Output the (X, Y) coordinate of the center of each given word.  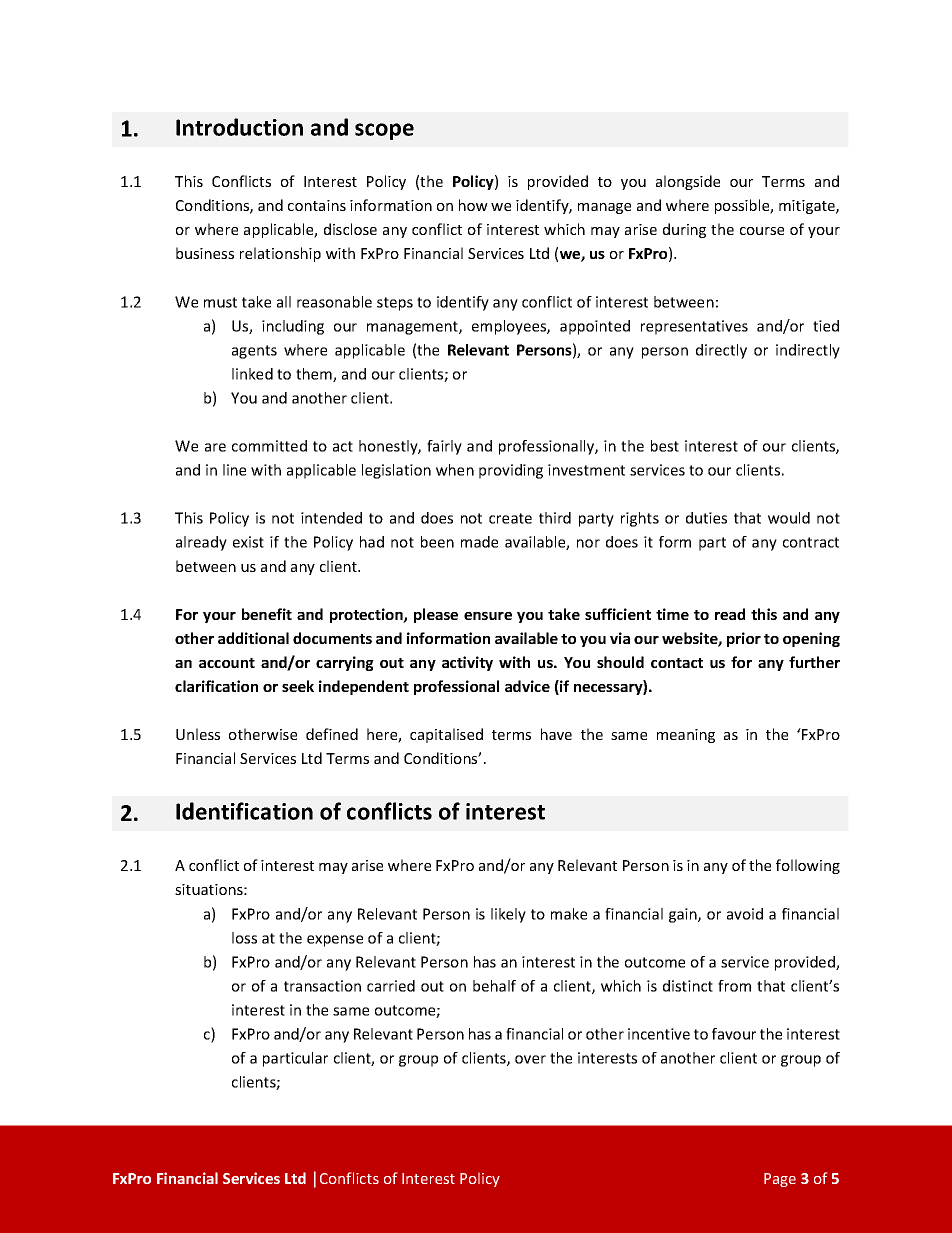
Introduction (239, 127)
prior (744, 639)
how (473, 205)
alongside (688, 182)
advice (527, 686)
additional (253, 638)
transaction (322, 986)
